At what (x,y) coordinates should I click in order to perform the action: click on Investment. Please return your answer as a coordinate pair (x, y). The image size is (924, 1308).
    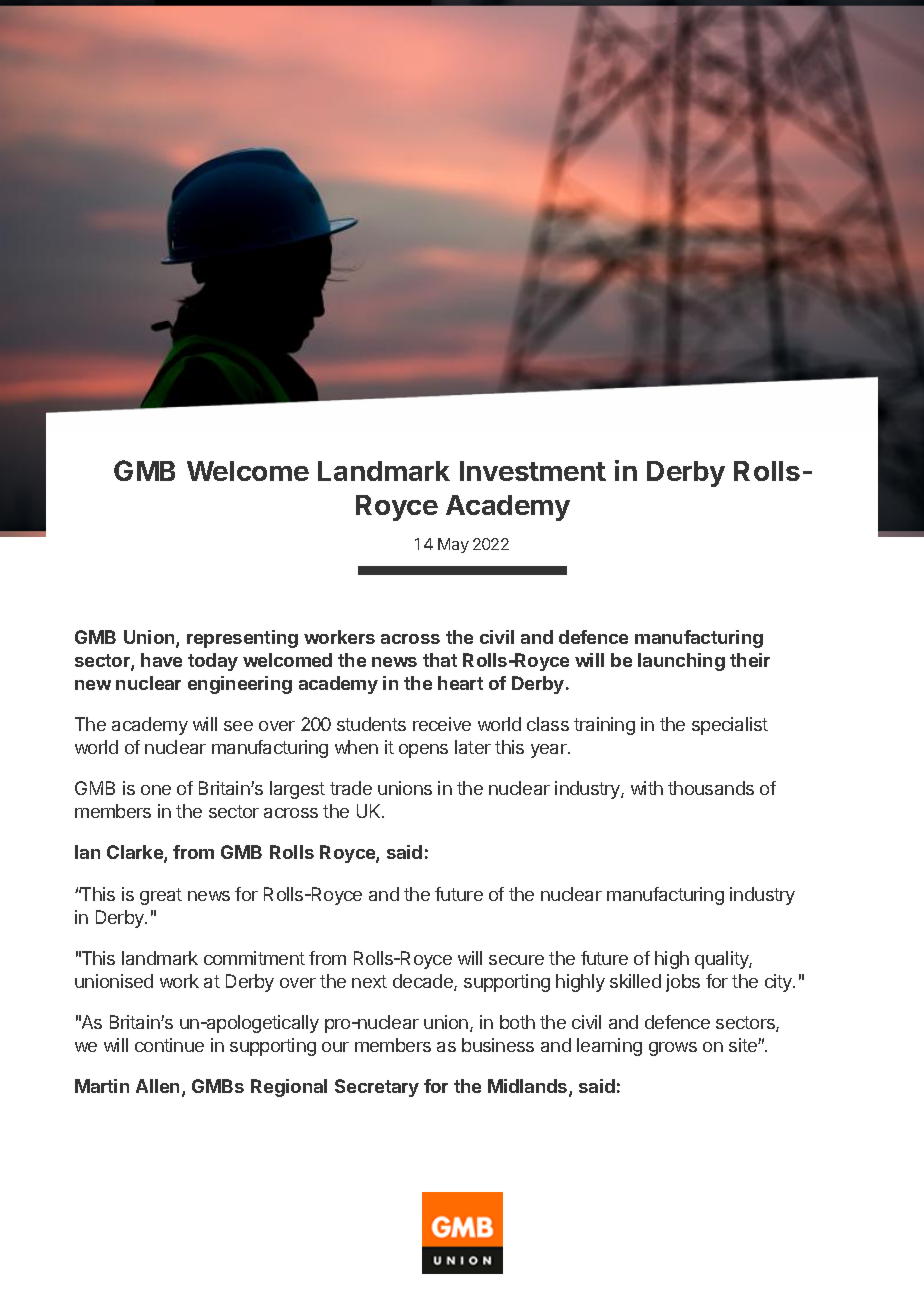
    Looking at the image, I should click on (533, 471).
